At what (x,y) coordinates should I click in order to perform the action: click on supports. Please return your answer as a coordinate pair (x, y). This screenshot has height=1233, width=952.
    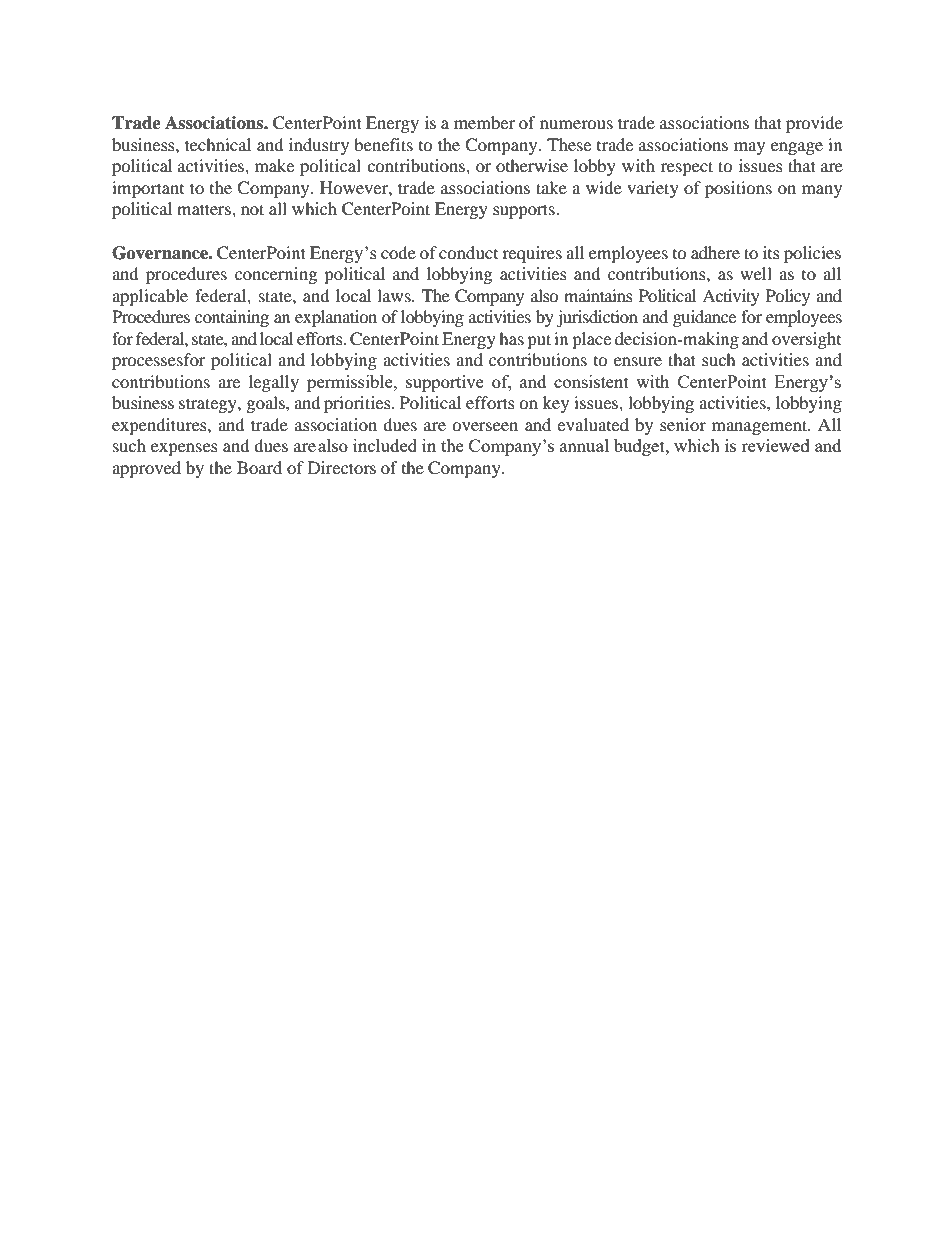
    Looking at the image, I should click on (525, 211).
